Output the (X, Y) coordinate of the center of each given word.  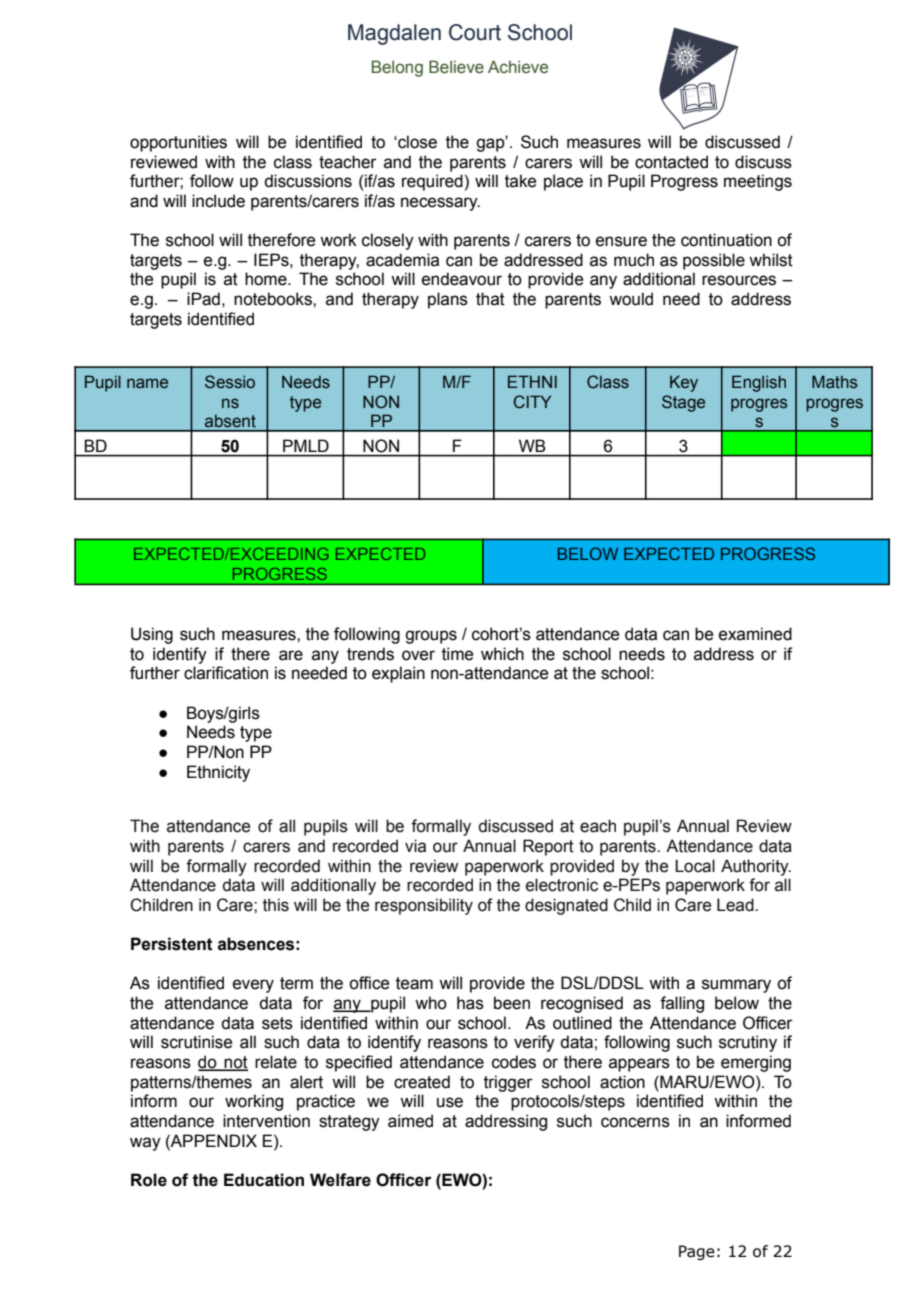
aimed (410, 1121)
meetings (758, 182)
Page (697, 1252)
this (276, 905)
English (759, 383)
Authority (756, 867)
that (490, 299)
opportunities (178, 143)
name (147, 383)
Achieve (518, 67)
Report (548, 847)
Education (264, 1180)
